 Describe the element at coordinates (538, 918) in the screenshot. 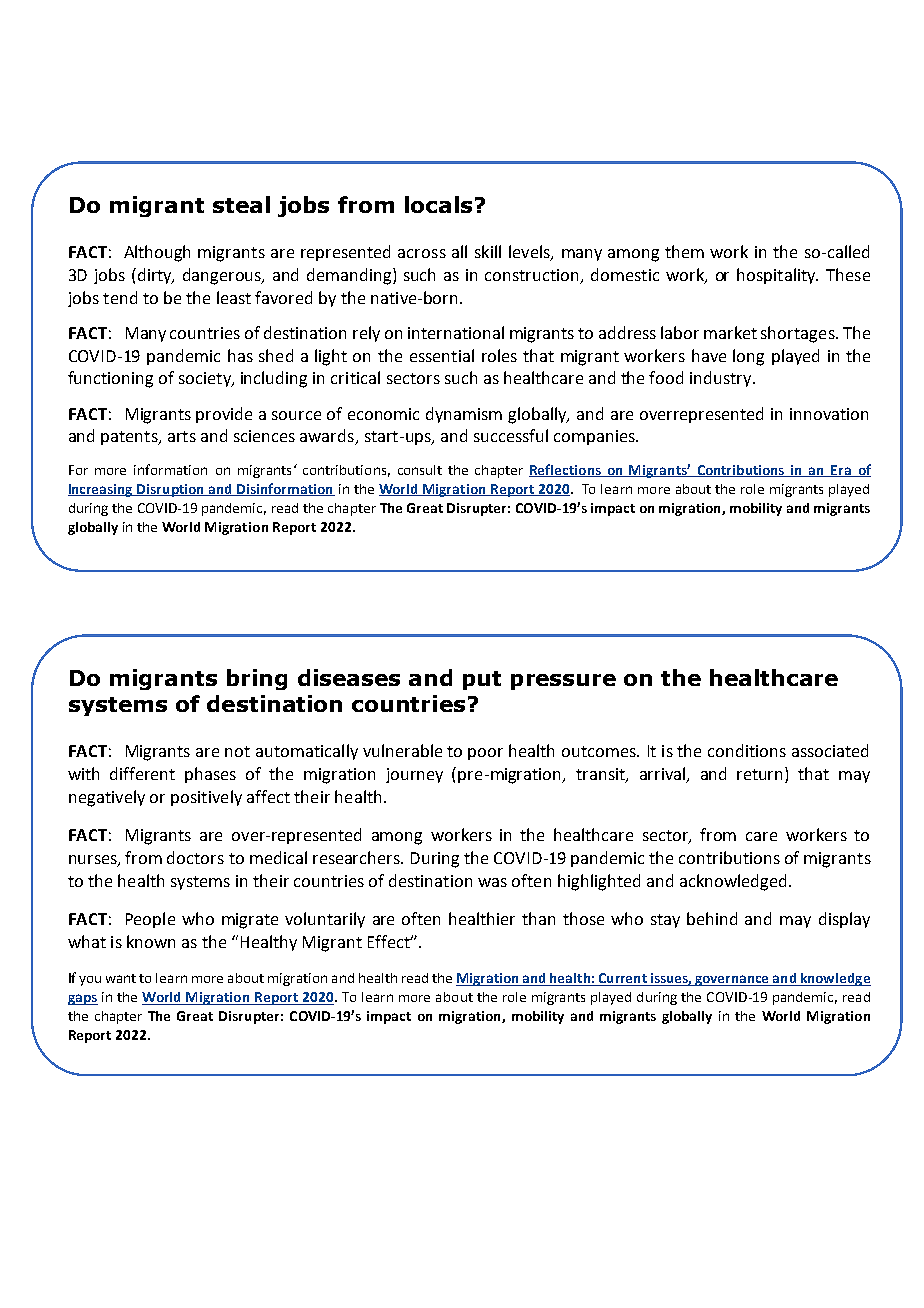

I see `than` at that location.
